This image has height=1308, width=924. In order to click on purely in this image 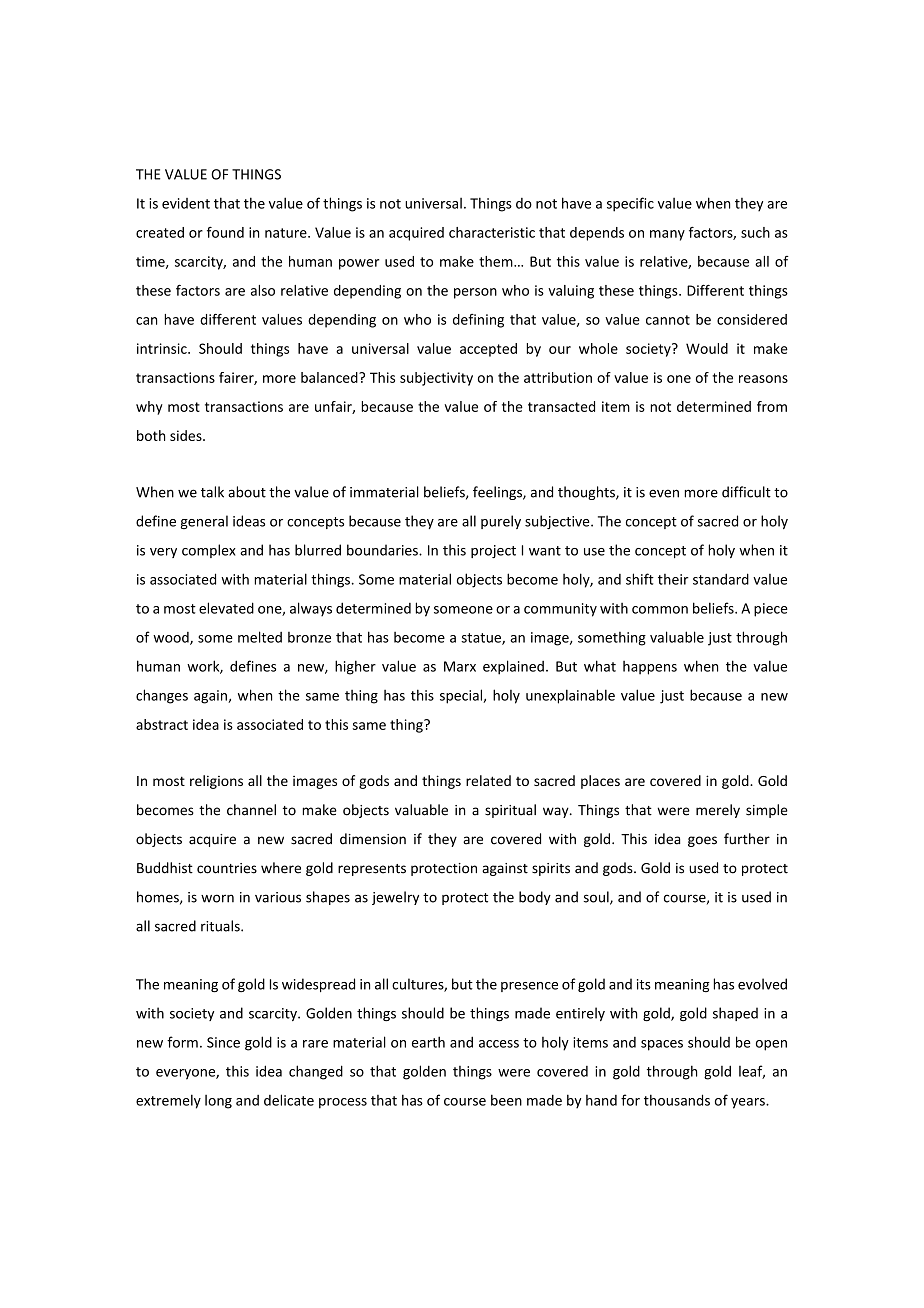, I will do `click(501, 522)`.
